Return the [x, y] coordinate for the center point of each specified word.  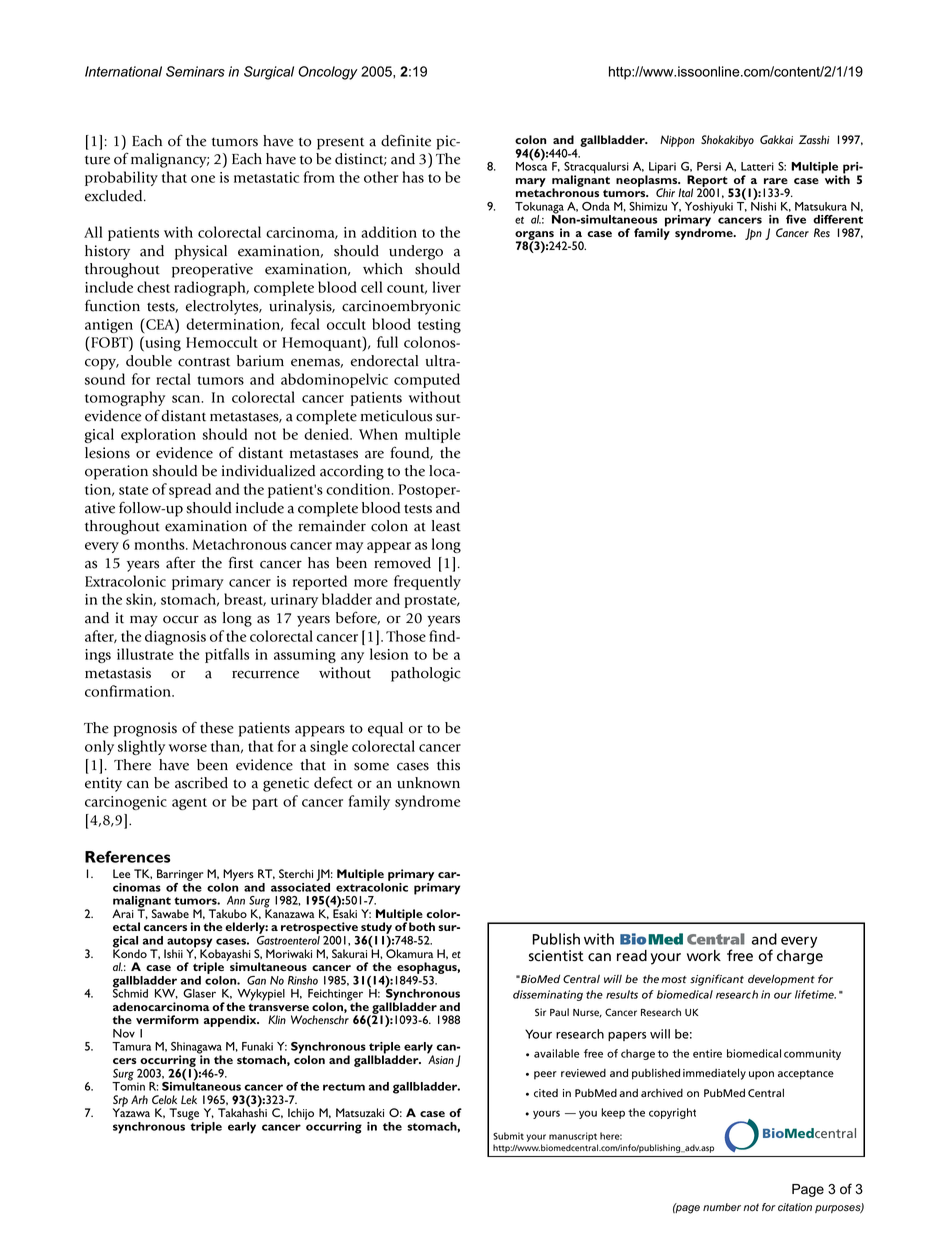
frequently [427, 582]
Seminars [195, 71]
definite [406, 140]
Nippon [677, 141]
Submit [508, 1136]
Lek [189, 1099]
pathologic [426, 674]
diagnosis [175, 637]
